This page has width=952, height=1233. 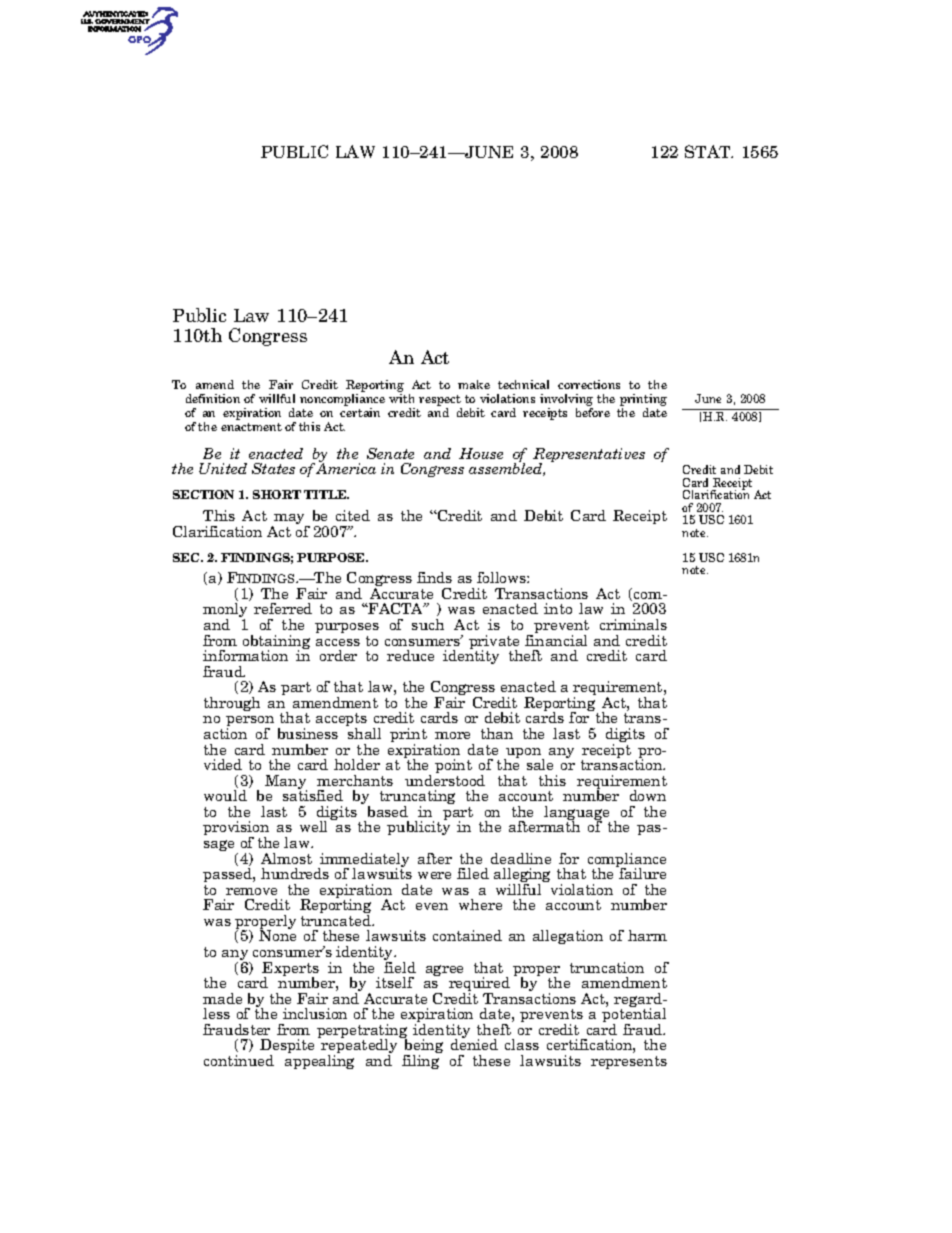 I want to click on more, so click(x=452, y=735).
